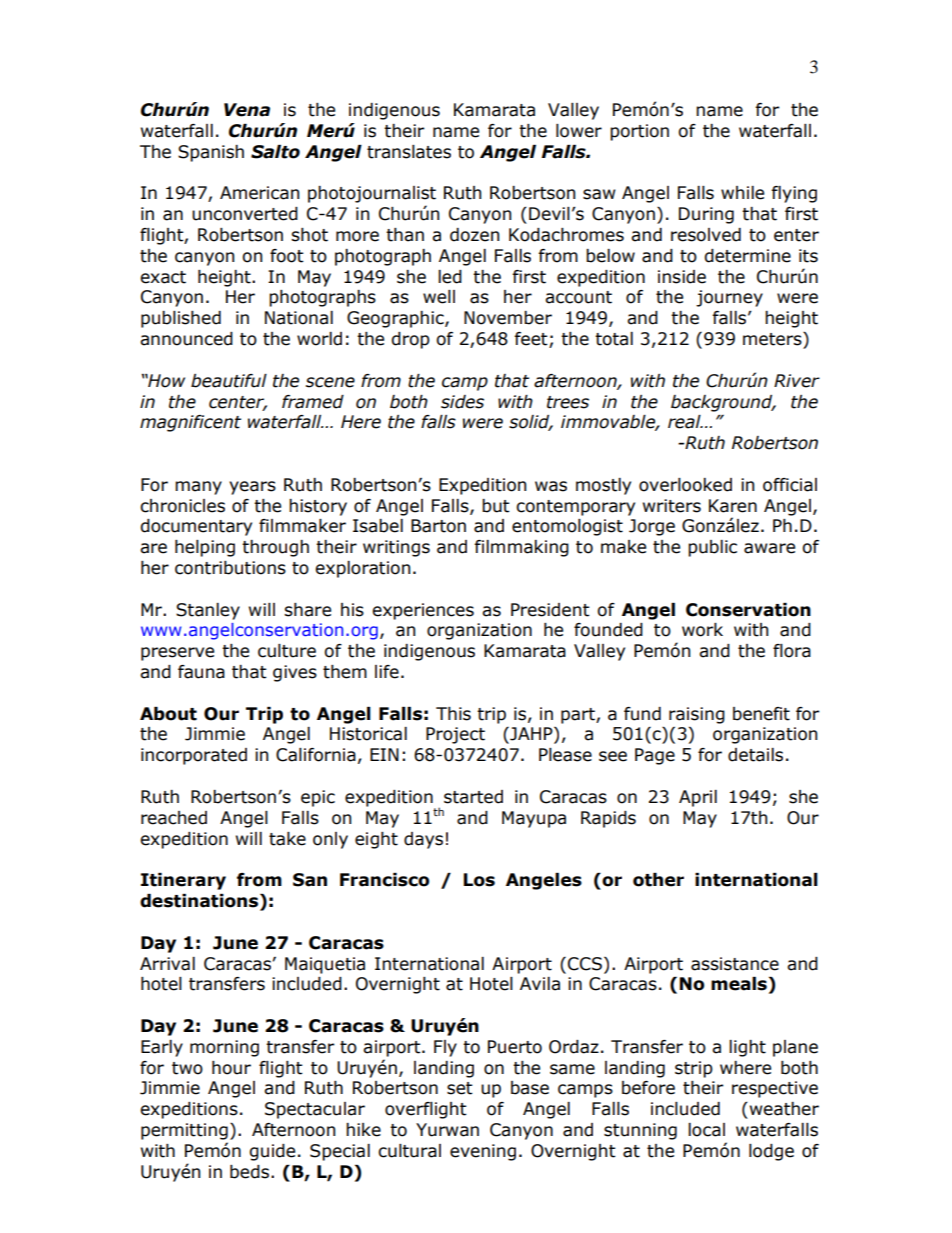 Image resolution: width=952 pixels, height=1233 pixels. Describe the element at coordinates (462, 402) in the screenshot. I see `sides` at that location.
